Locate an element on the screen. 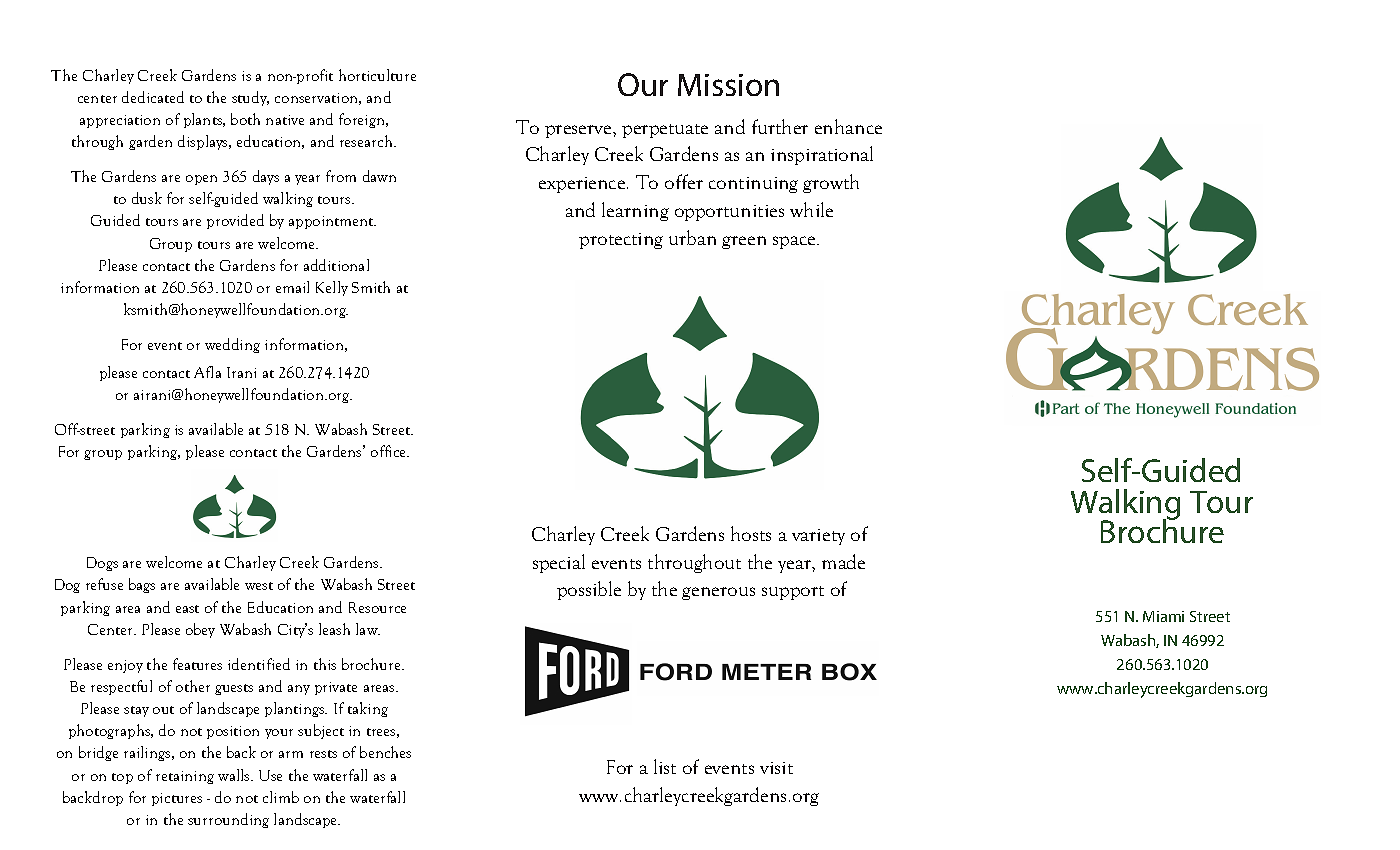  protecting is located at coordinates (621, 241).
